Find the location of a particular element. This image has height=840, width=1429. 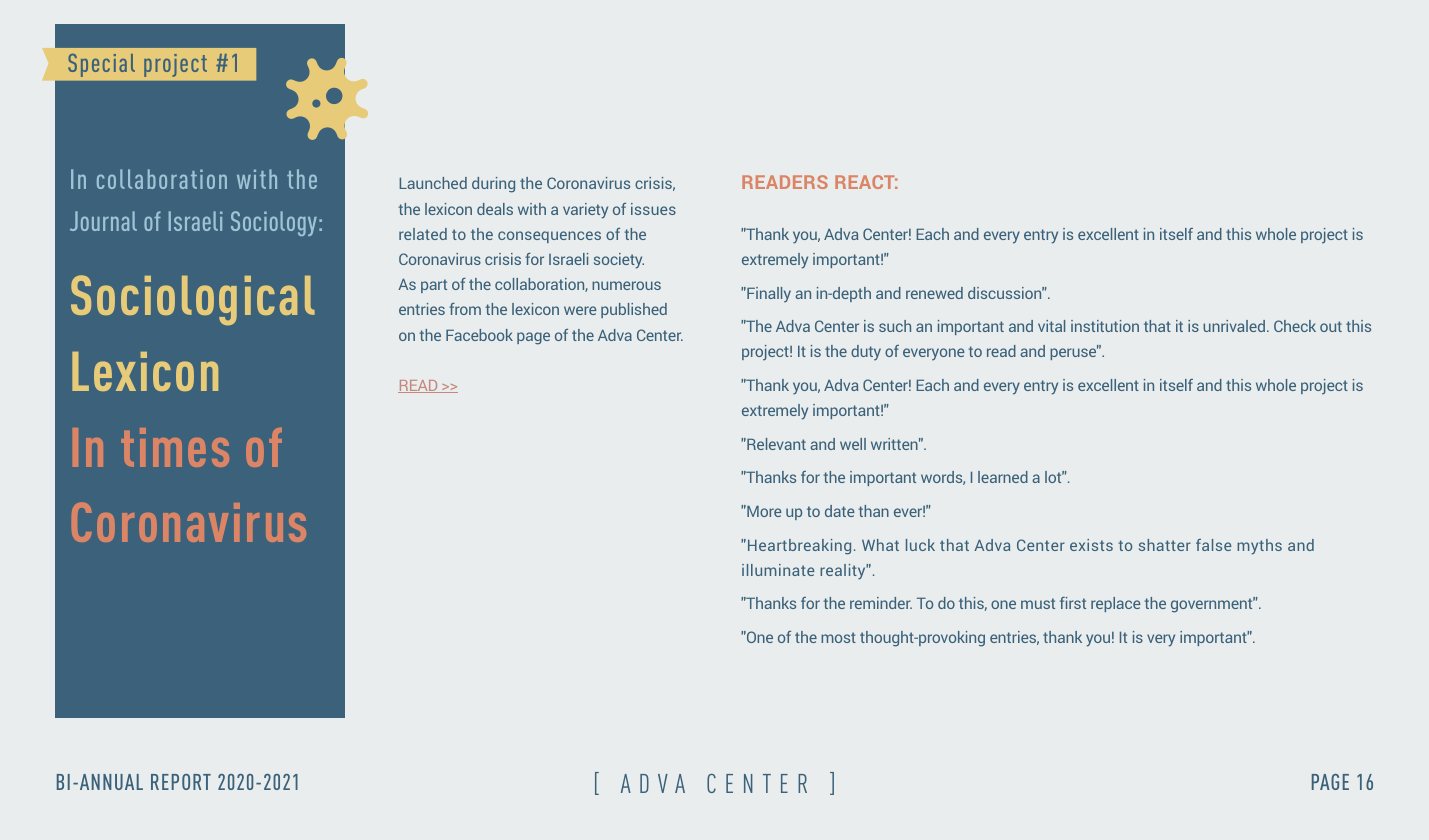

learned is located at coordinates (1003, 477).
